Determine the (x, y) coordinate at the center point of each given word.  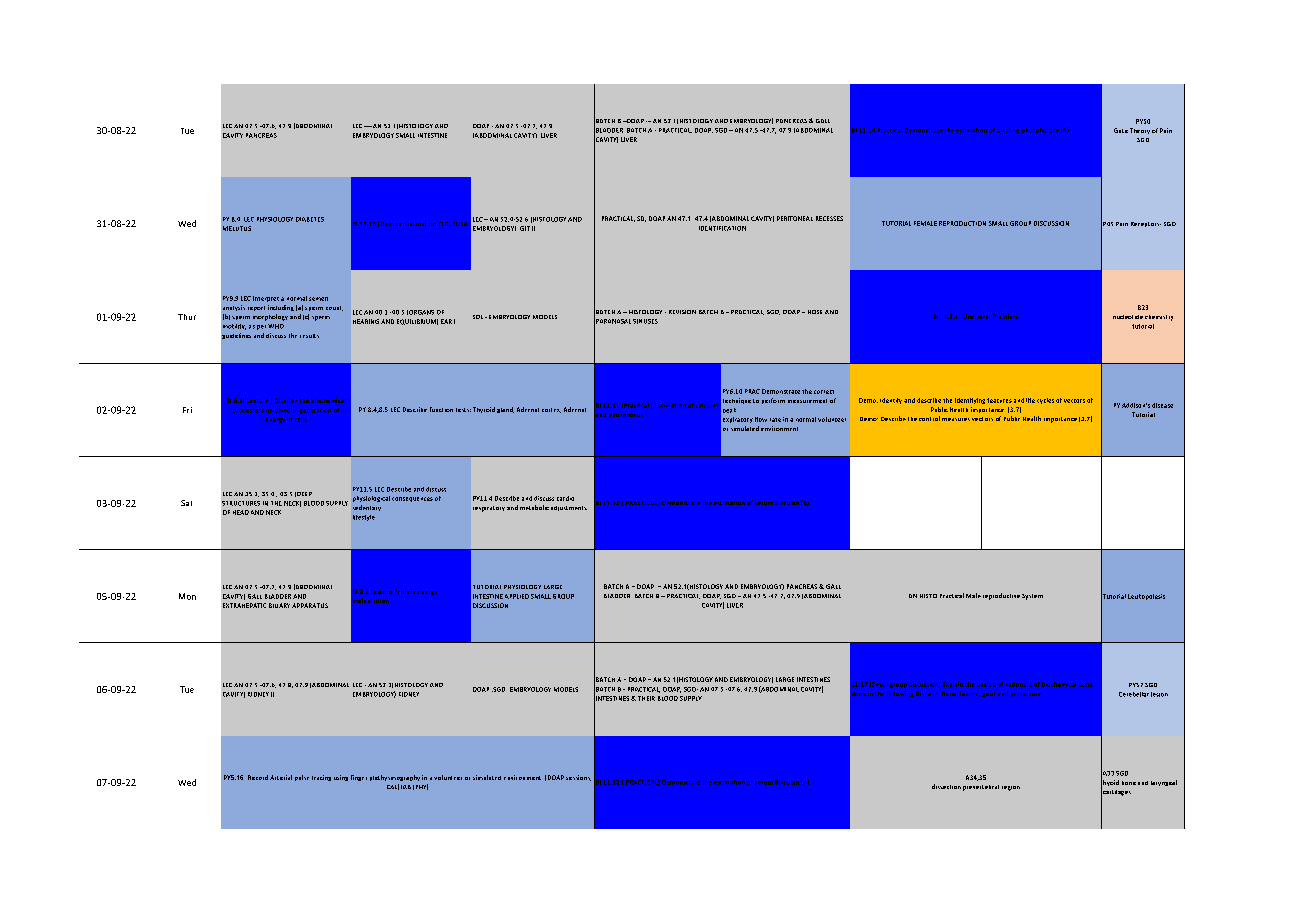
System (1032, 597)
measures (956, 419)
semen (318, 299)
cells (301, 419)
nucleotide (1128, 317)
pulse (302, 778)
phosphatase (1040, 130)
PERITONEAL (795, 218)
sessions (578, 778)
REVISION (682, 312)
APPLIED (517, 596)
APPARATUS (310, 605)
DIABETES (310, 219)
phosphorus (626, 415)
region (1011, 788)
